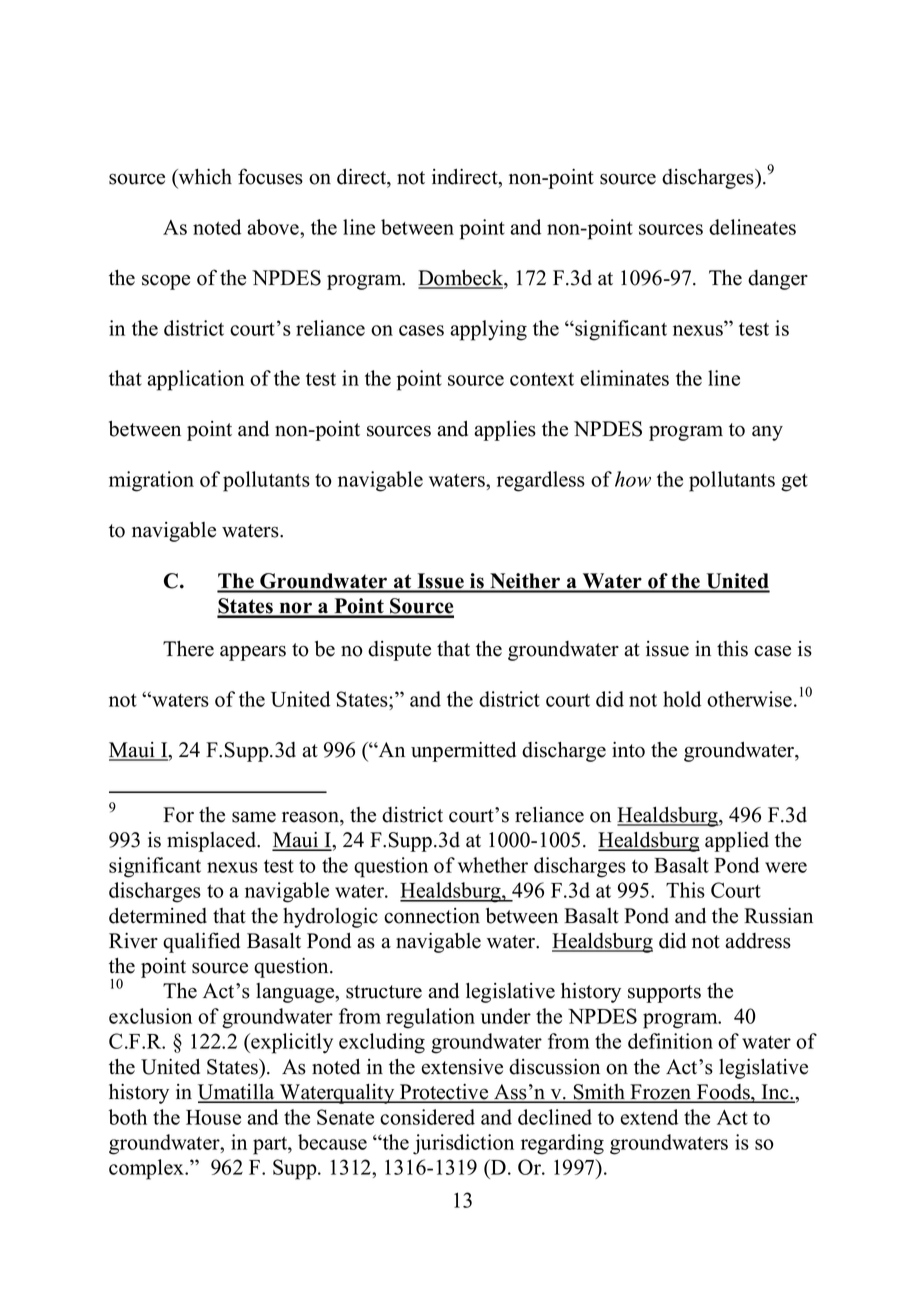 Image resolution: width=924 pixels, height=1308 pixels. What do you see at coordinates (213, 1117) in the screenshot?
I see `House` at bounding box center [213, 1117].
